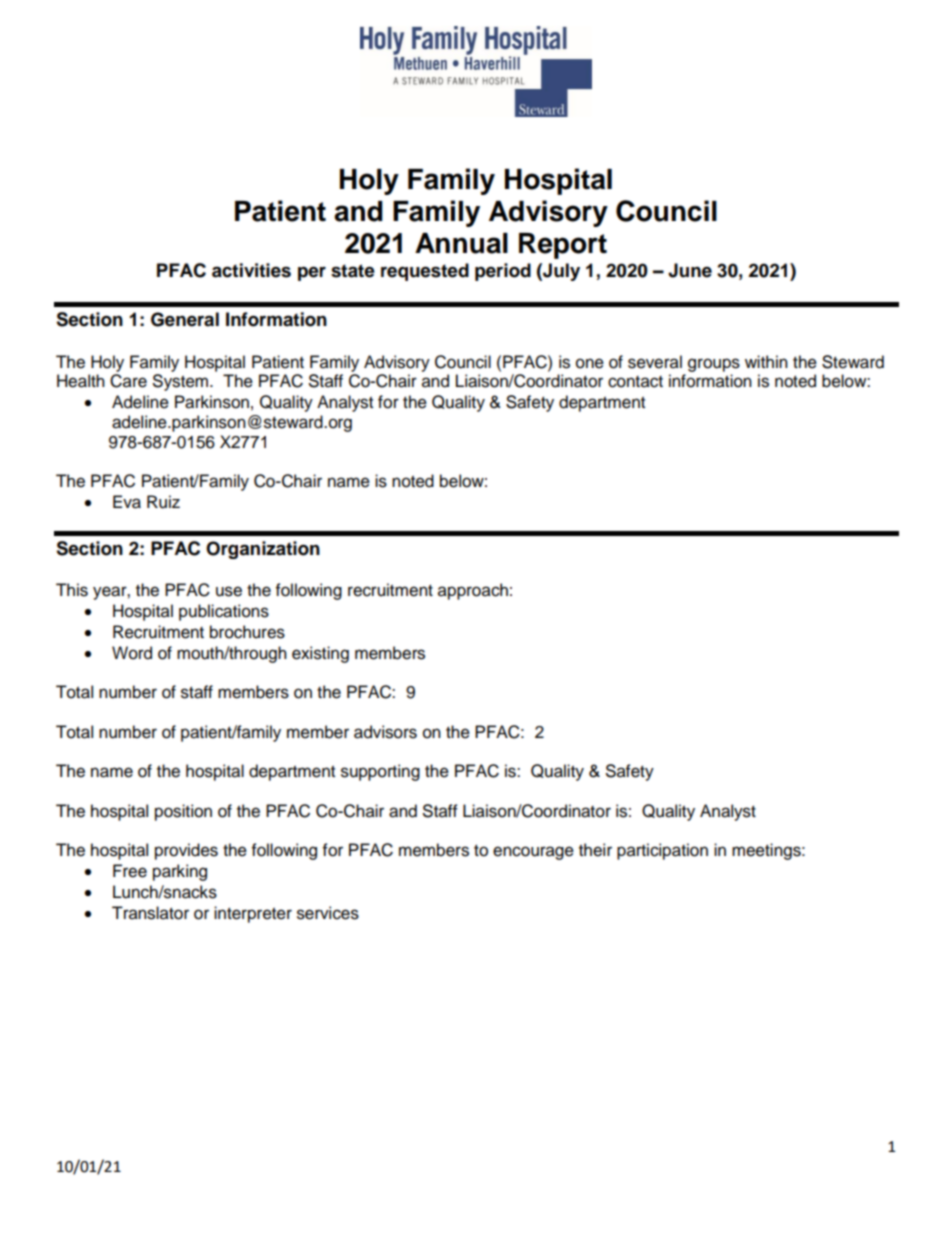 Image resolution: width=952 pixels, height=1233 pixels. I want to click on Organization, so click(263, 550).
